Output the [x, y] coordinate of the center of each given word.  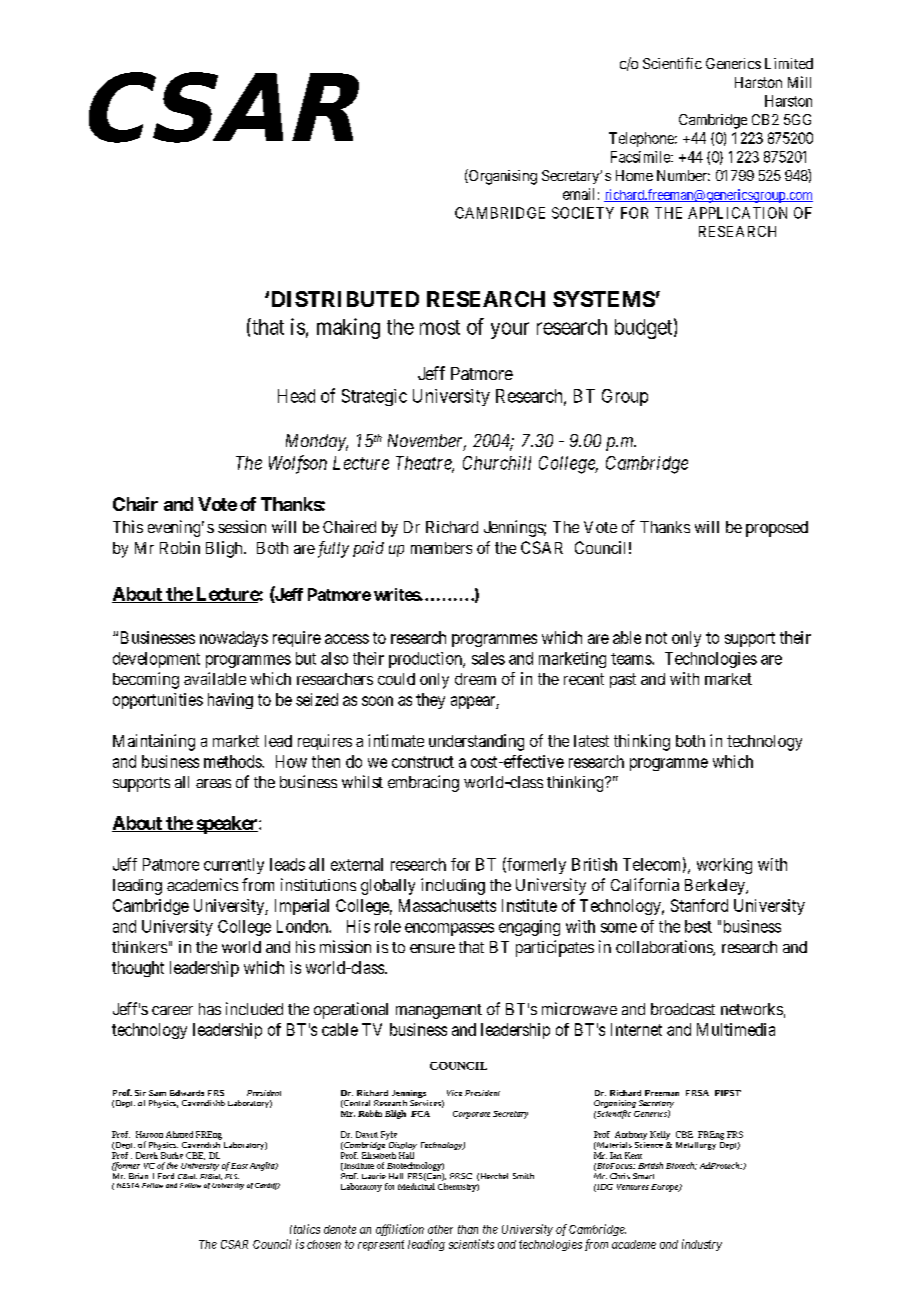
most [440, 327]
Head [296, 396]
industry [702, 1245]
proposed [777, 529]
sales [488, 658]
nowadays [234, 639]
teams [632, 659]
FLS [232, 1176]
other [440, 1229]
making [348, 328]
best [698, 926]
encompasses [449, 929]
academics [202, 884]
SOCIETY [583, 213]
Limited [789, 63]
